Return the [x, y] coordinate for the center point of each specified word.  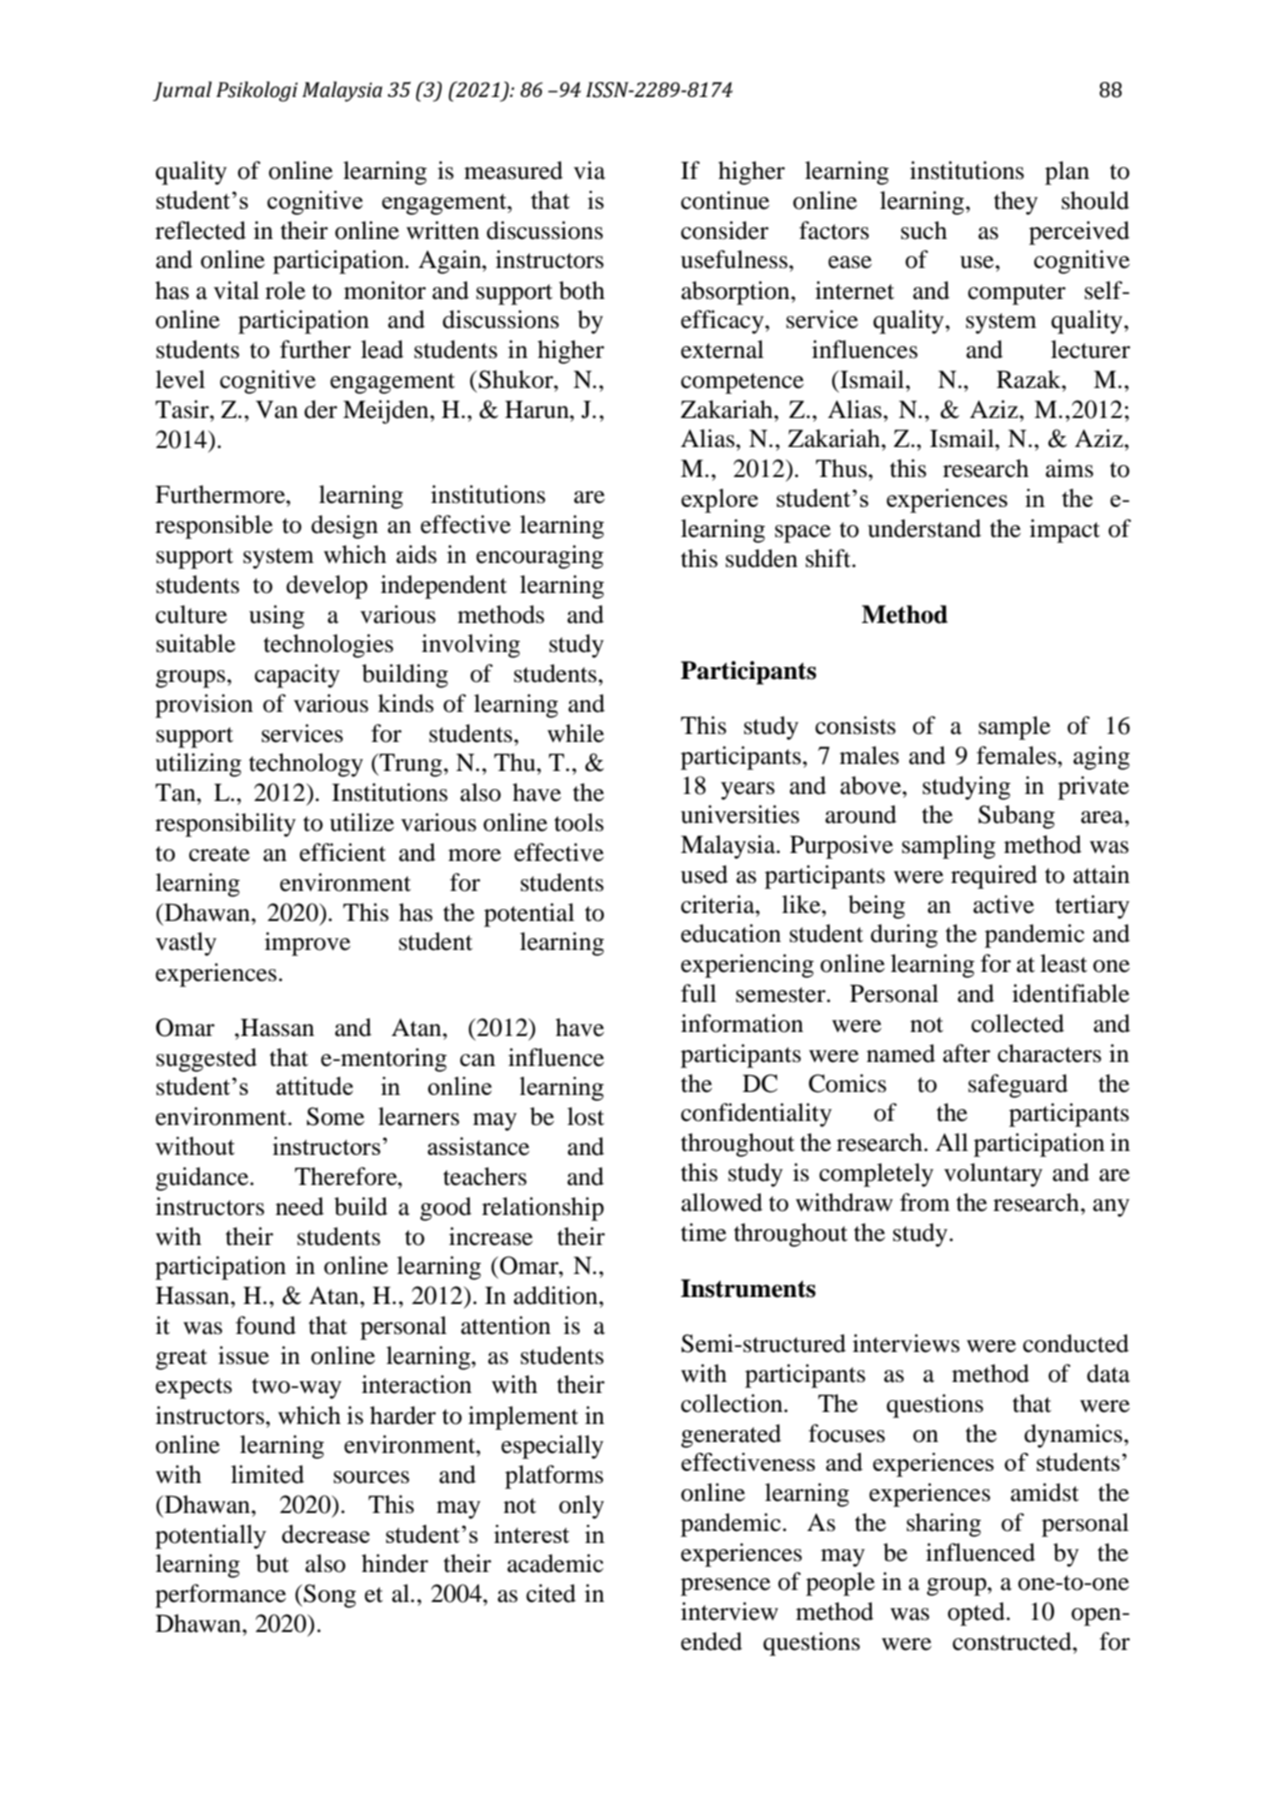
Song [330, 1596]
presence [726, 1587]
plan [1067, 173]
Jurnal [182, 91]
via [589, 170]
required [994, 877]
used [704, 874]
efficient [343, 852]
